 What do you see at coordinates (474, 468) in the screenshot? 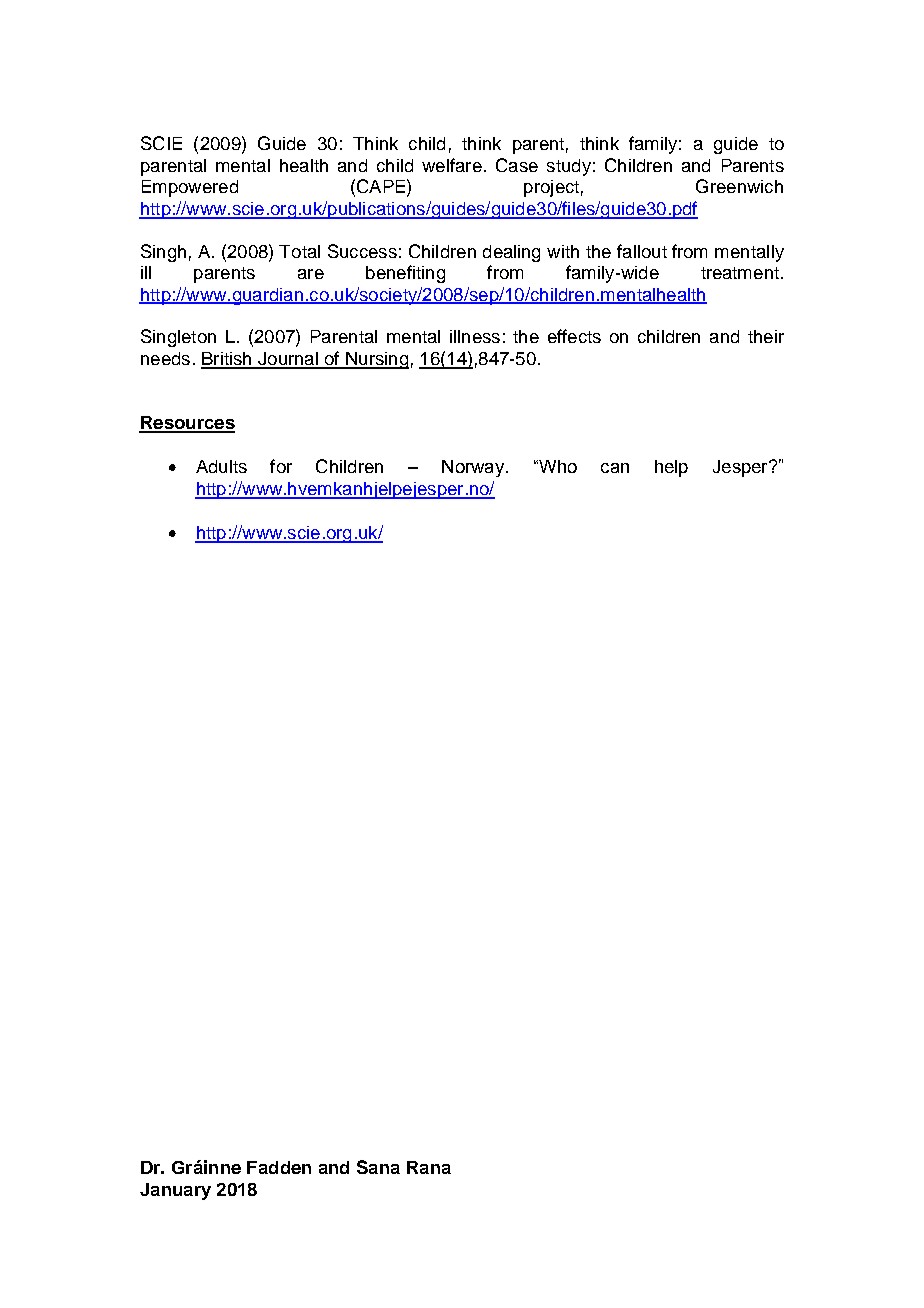
I see `Norway` at bounding box center [474, 468].
